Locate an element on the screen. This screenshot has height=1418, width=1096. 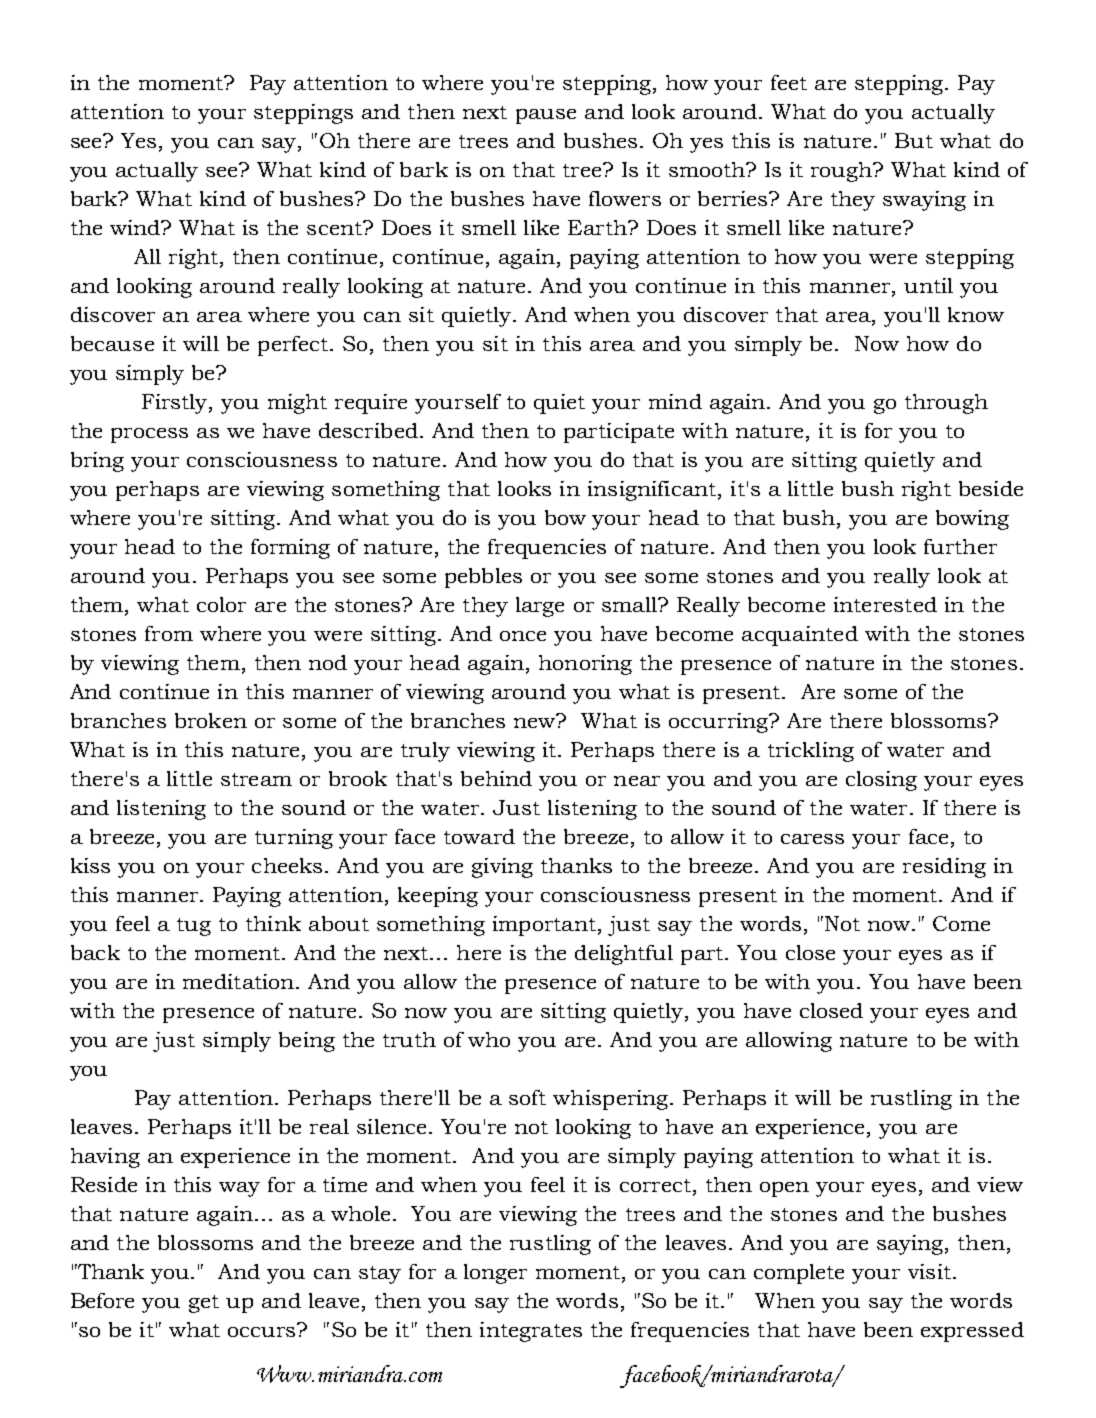
beside is located at coordinates (991, 488).
